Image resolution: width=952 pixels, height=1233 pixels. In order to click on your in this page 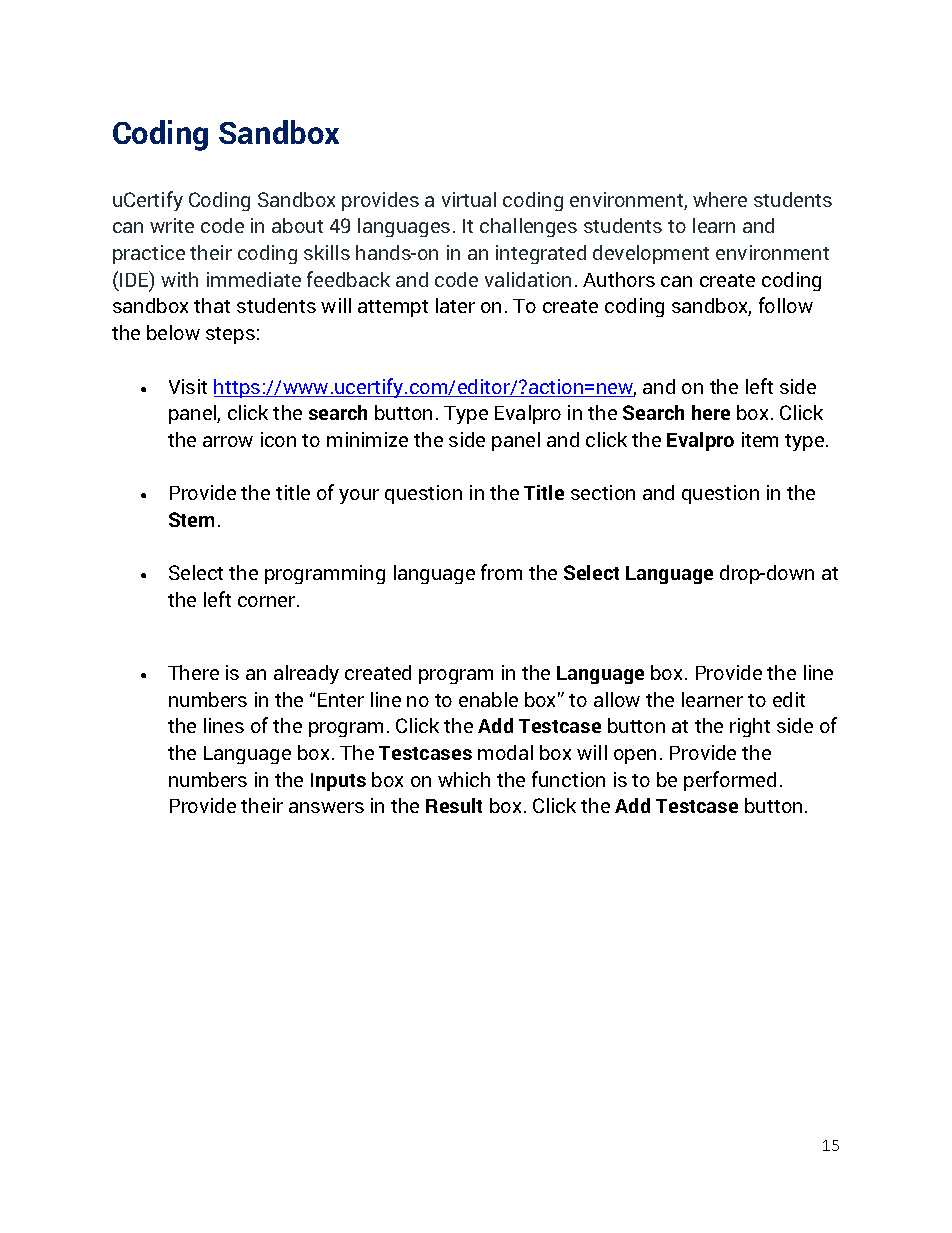, I will do `click(359, 496)`.
